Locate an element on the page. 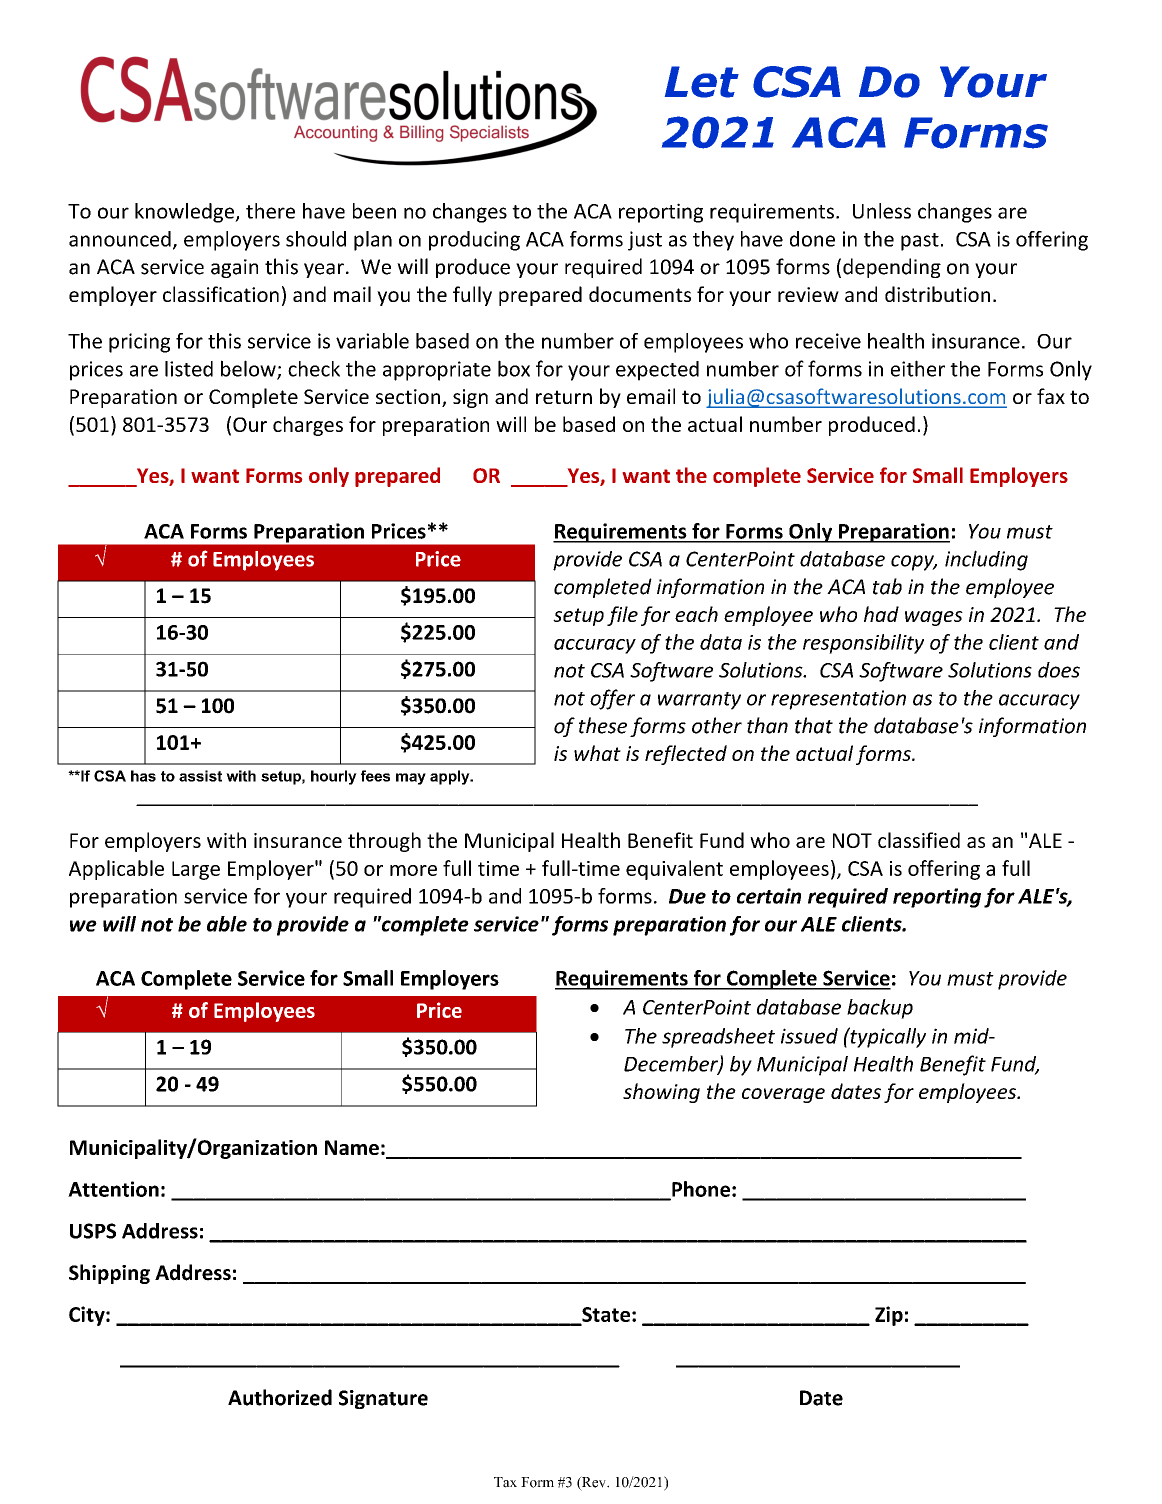  equivalent is located at coordinates (674, 870).
